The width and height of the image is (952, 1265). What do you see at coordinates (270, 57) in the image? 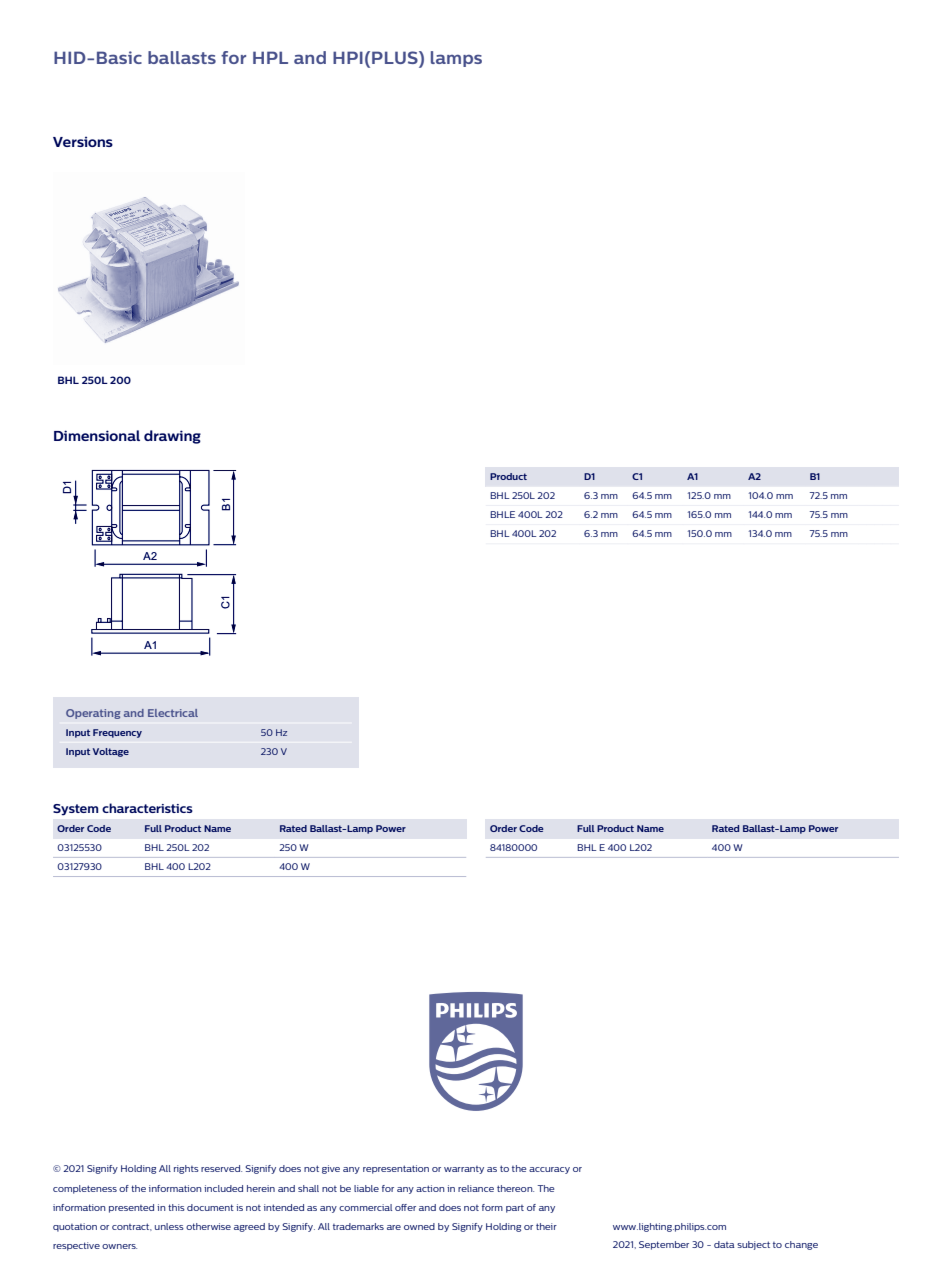
I see `HPL` at bounding box center [270, 57].
